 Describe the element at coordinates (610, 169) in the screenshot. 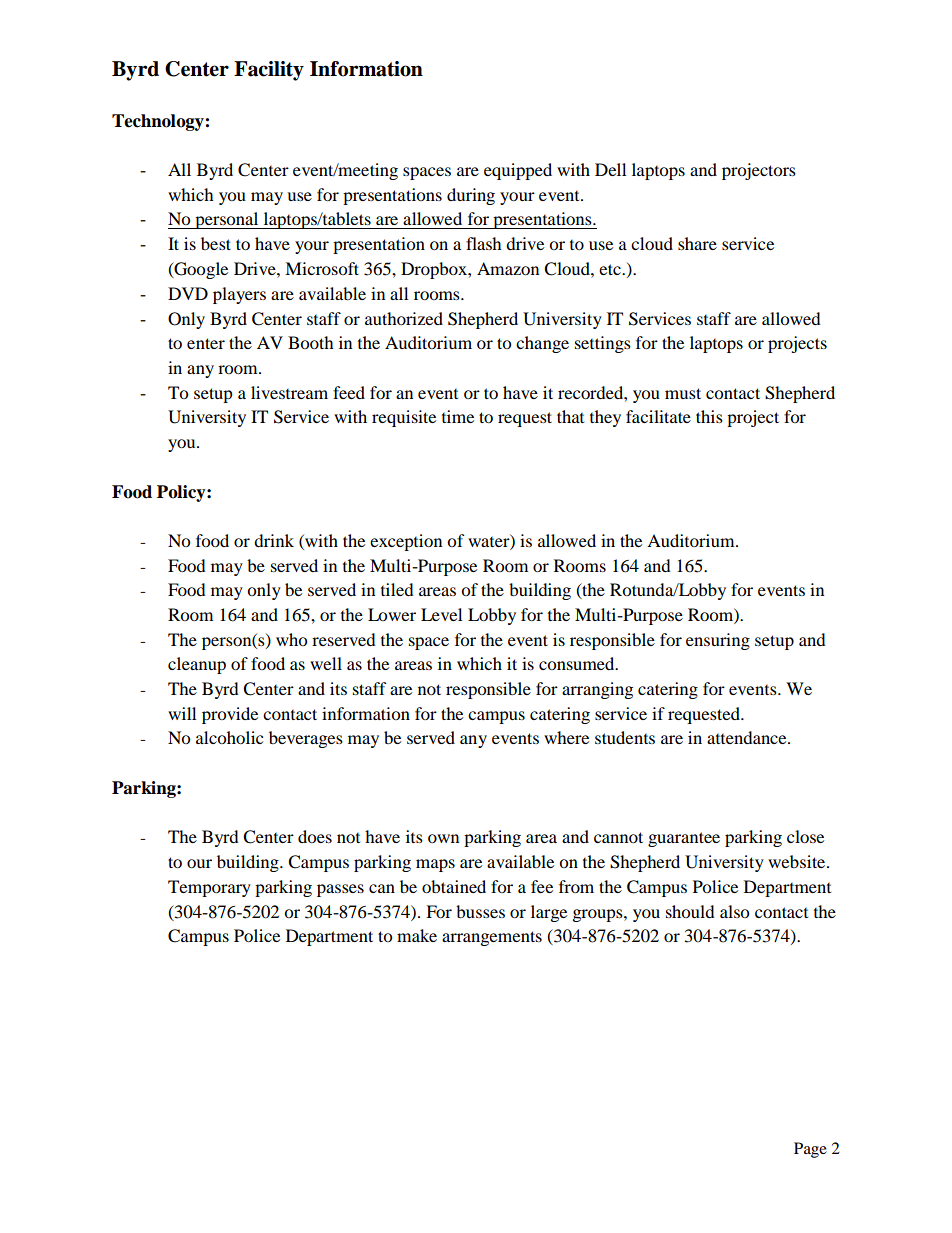

I see `Dell` at that location.
